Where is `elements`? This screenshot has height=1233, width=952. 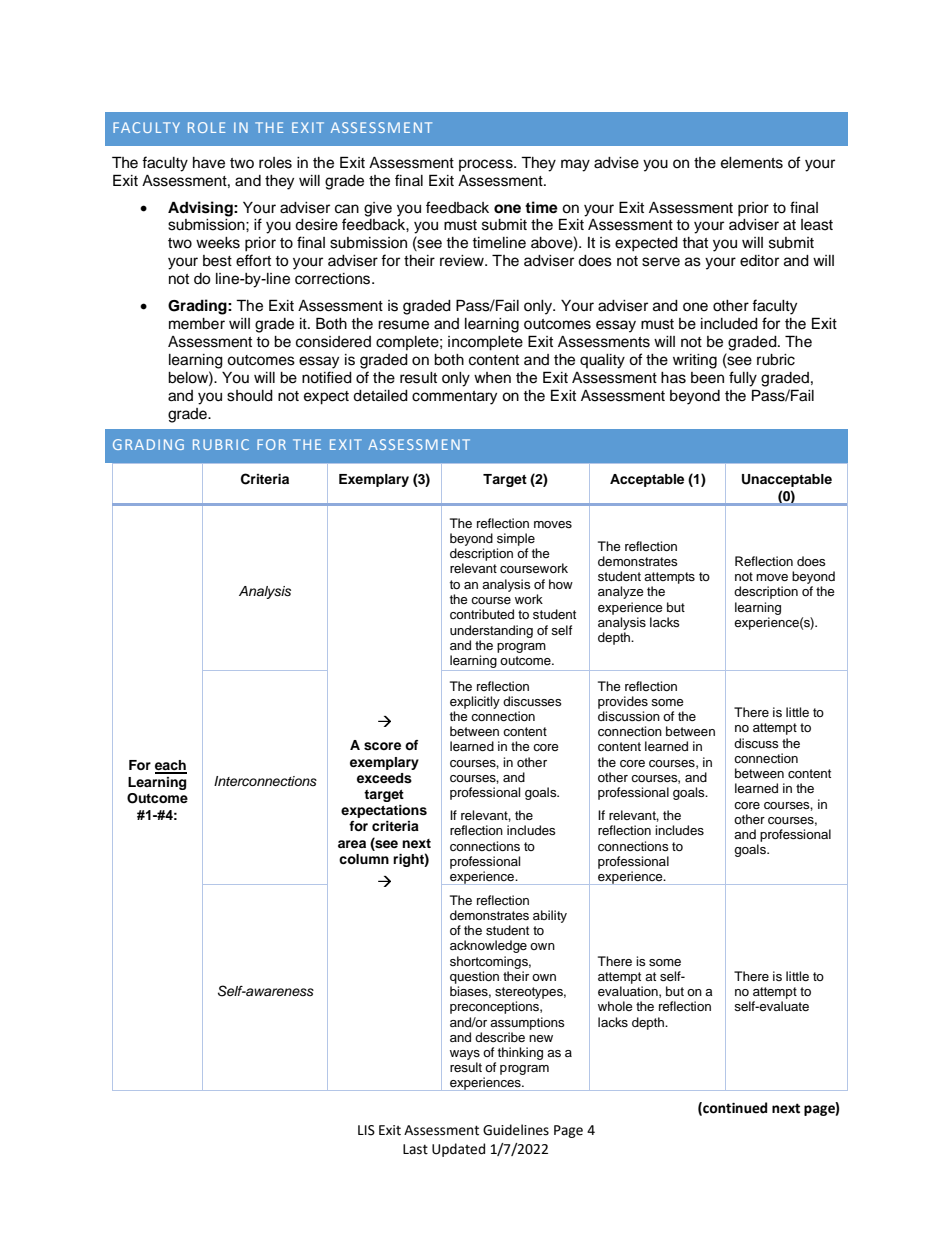
elements is located at coordinates (752, 163).
